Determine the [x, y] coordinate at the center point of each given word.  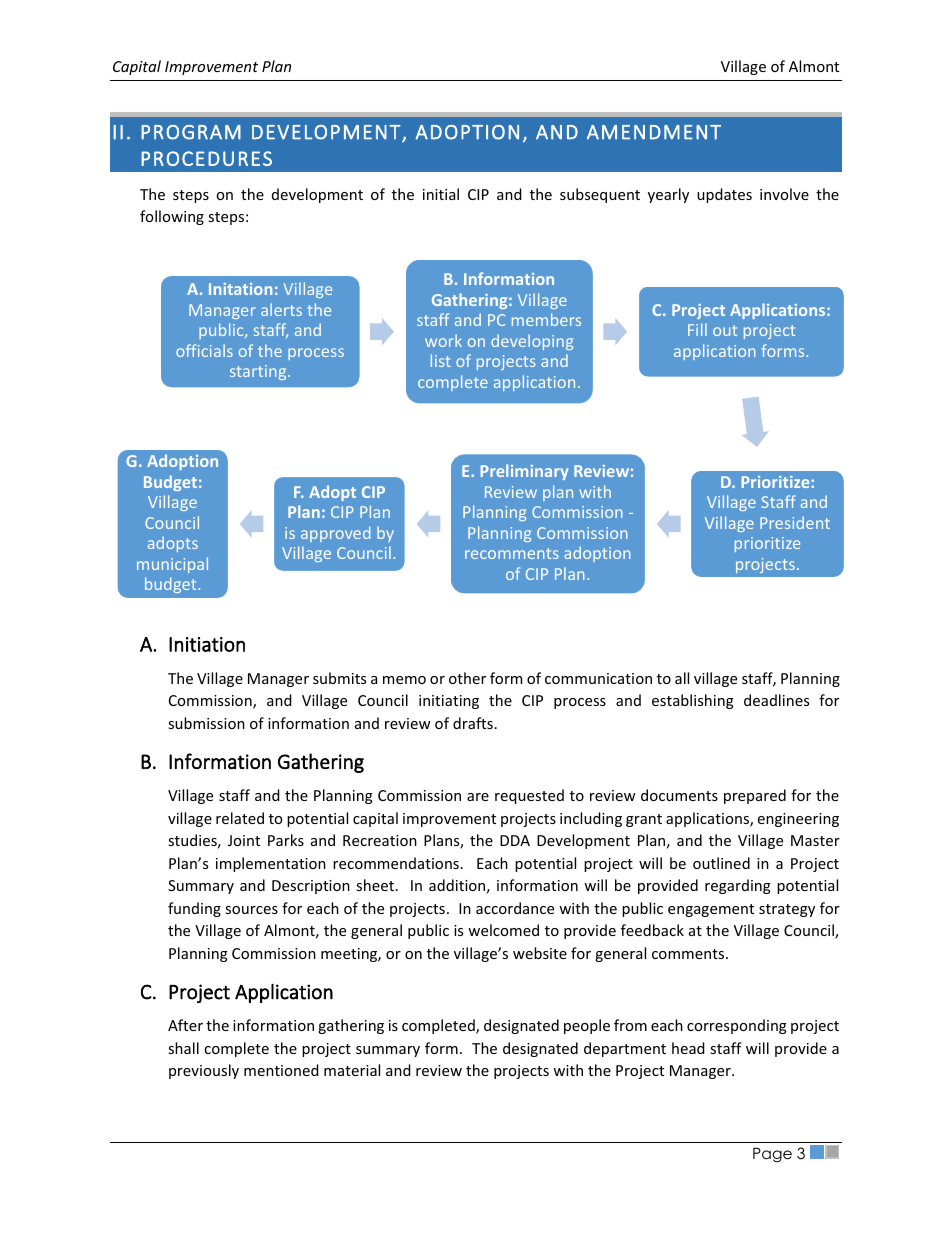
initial [441, 194]
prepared [755, 796]
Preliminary [524, 472]
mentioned [281, 1070]
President [795, 522]
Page [772, 1155]
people [587, 1026]
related [240, 818]
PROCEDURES [206, 158]
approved [335, 534]
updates [724, 195]
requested [529, 796]
